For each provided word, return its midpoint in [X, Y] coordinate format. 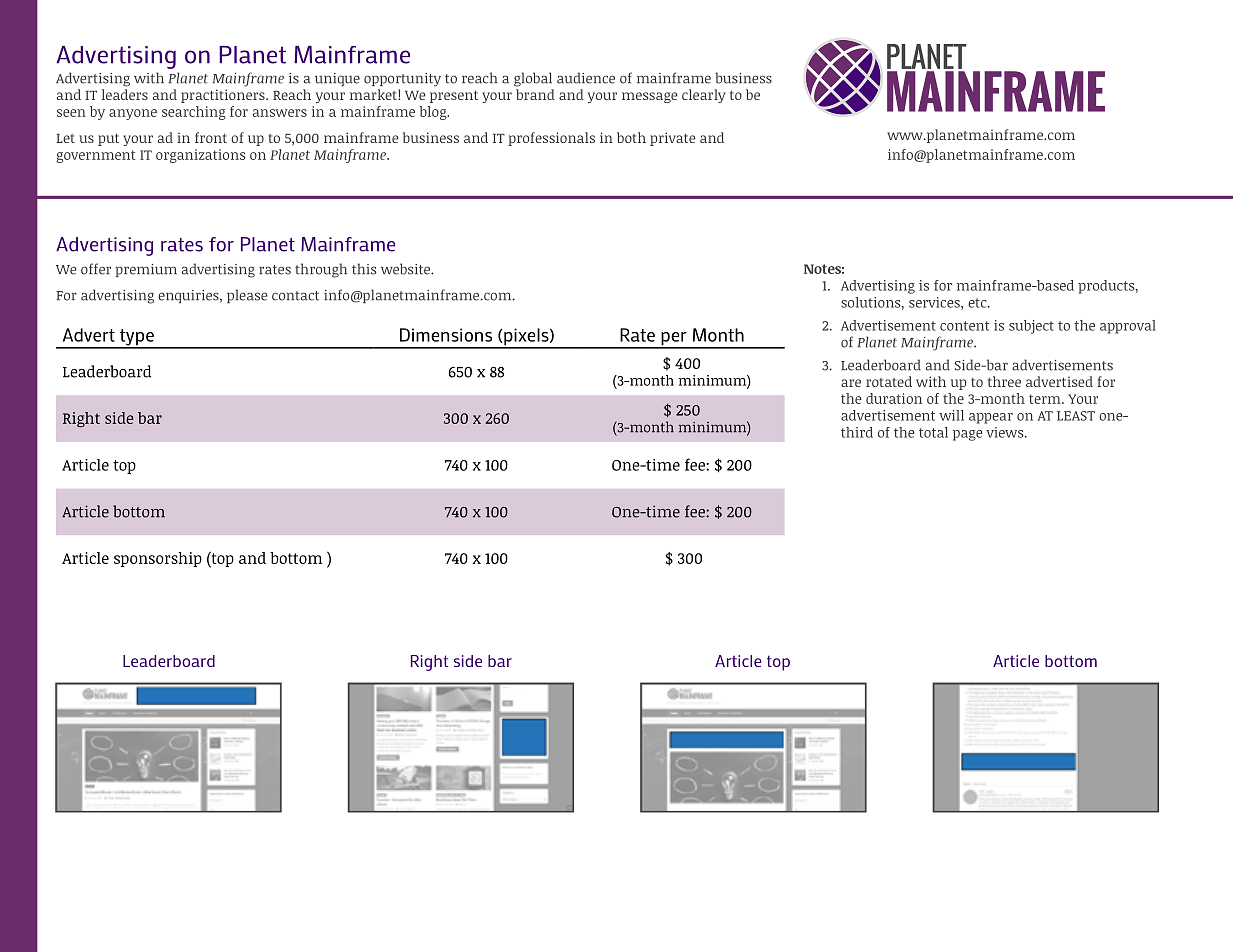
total [933, 432]
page [967, 435]
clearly [703, 96]
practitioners [224, 96]
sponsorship [158, 559]
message [650, 97]
